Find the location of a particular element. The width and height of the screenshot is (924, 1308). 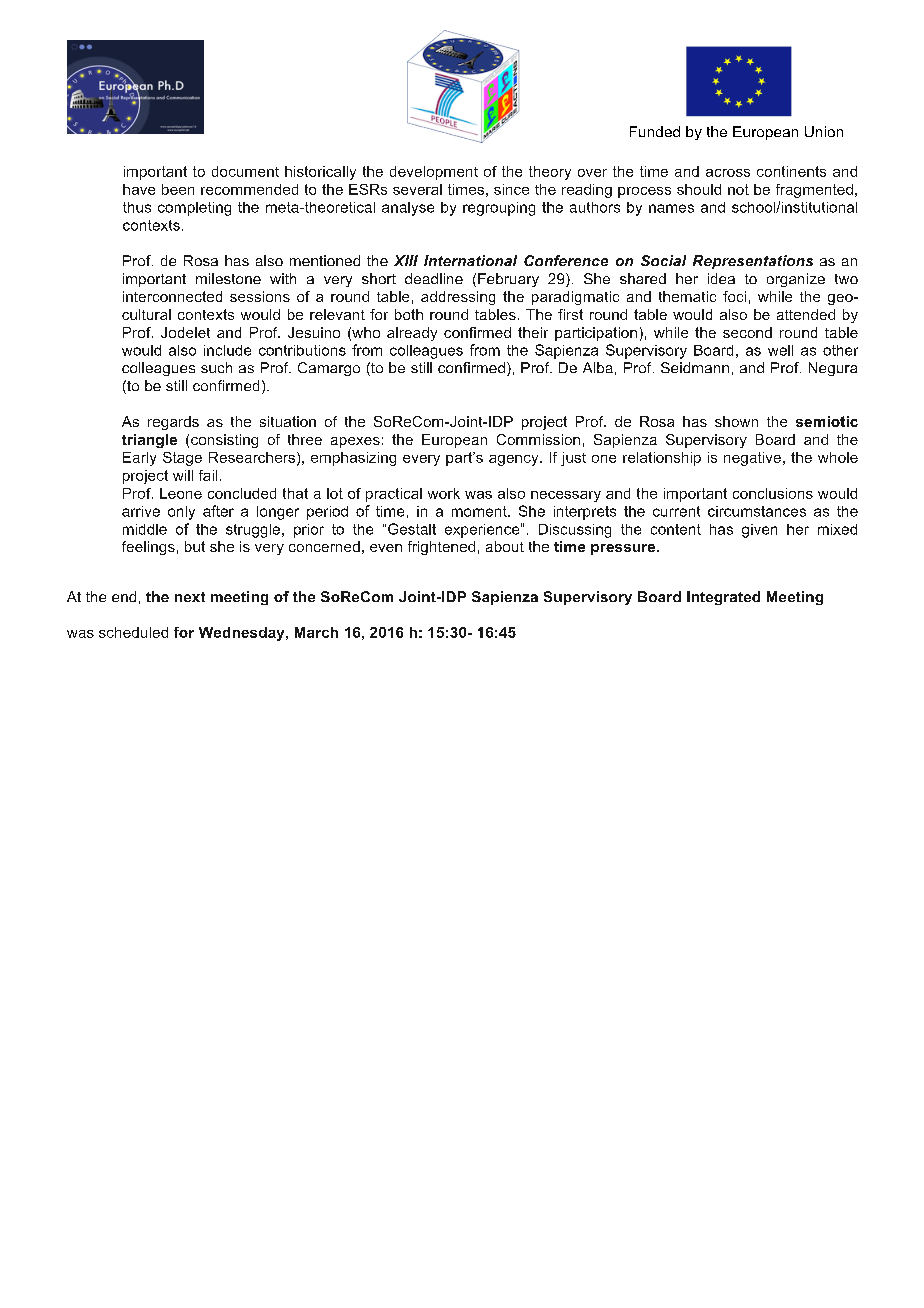

document is located at coordinates (245, 171).
